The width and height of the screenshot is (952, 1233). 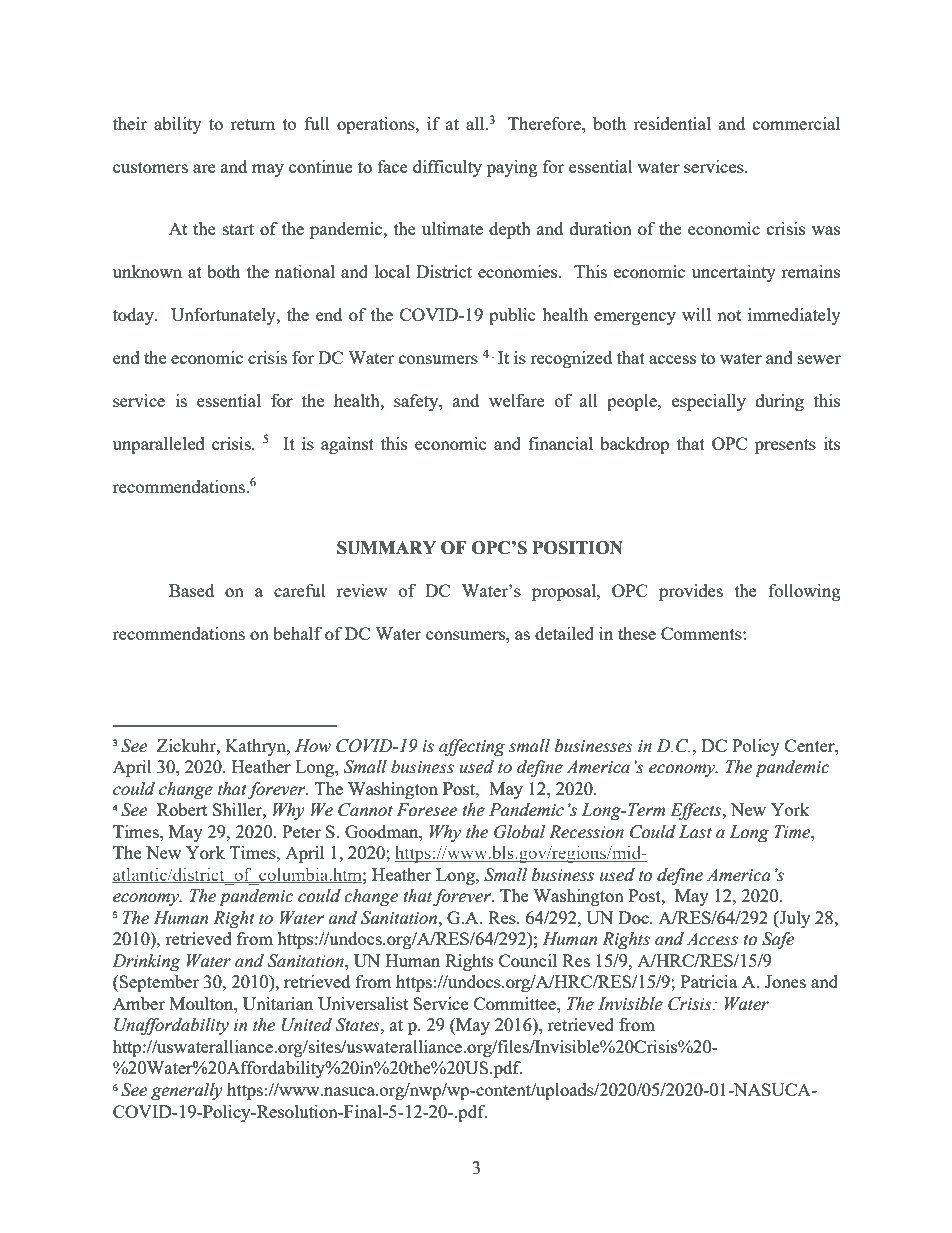 What do you see at coordinates (512, 316) in the screenshot?
I see `public` at bounding box center [512, 316].
